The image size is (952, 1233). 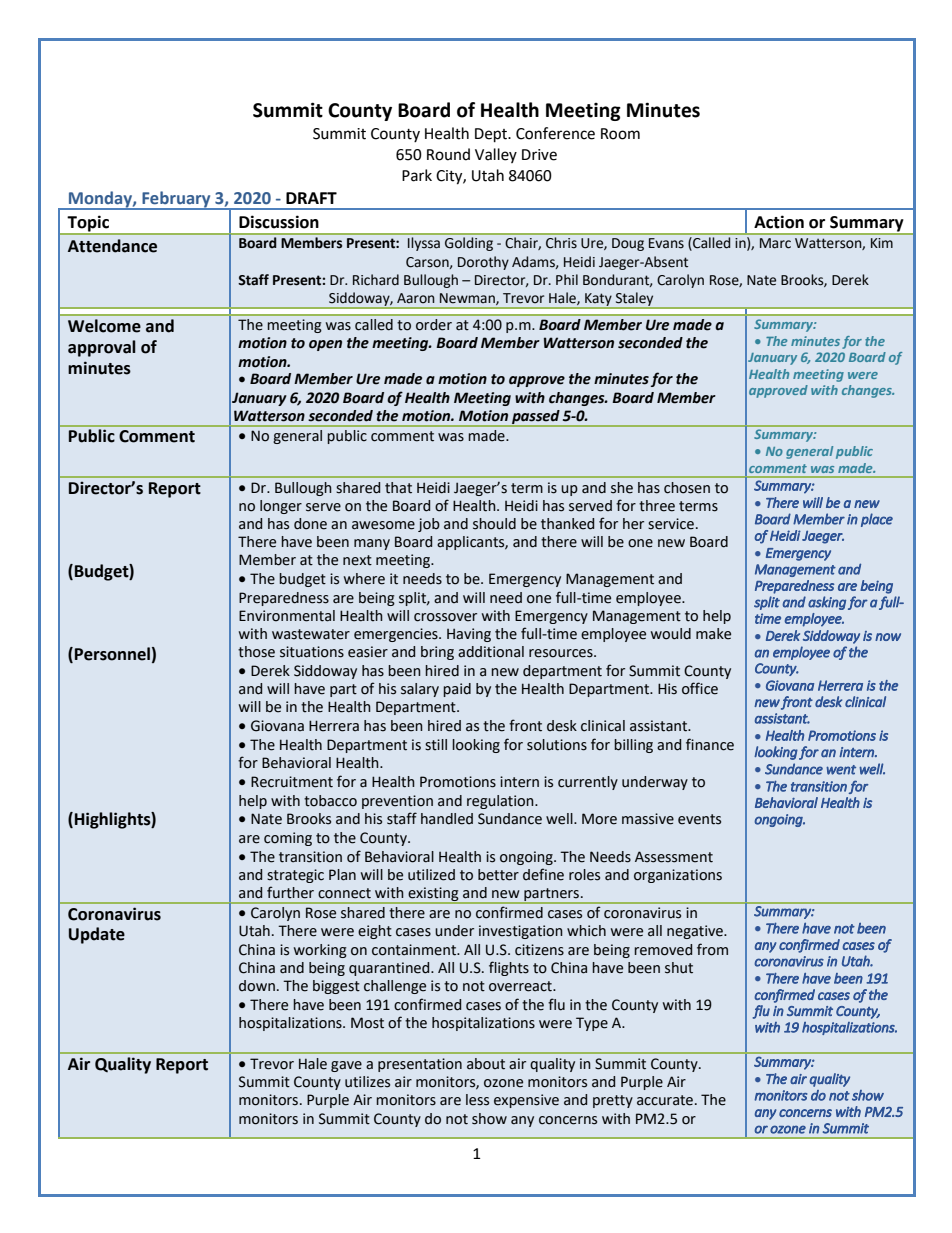 I want to click on February, so click(x=176, y=200).
